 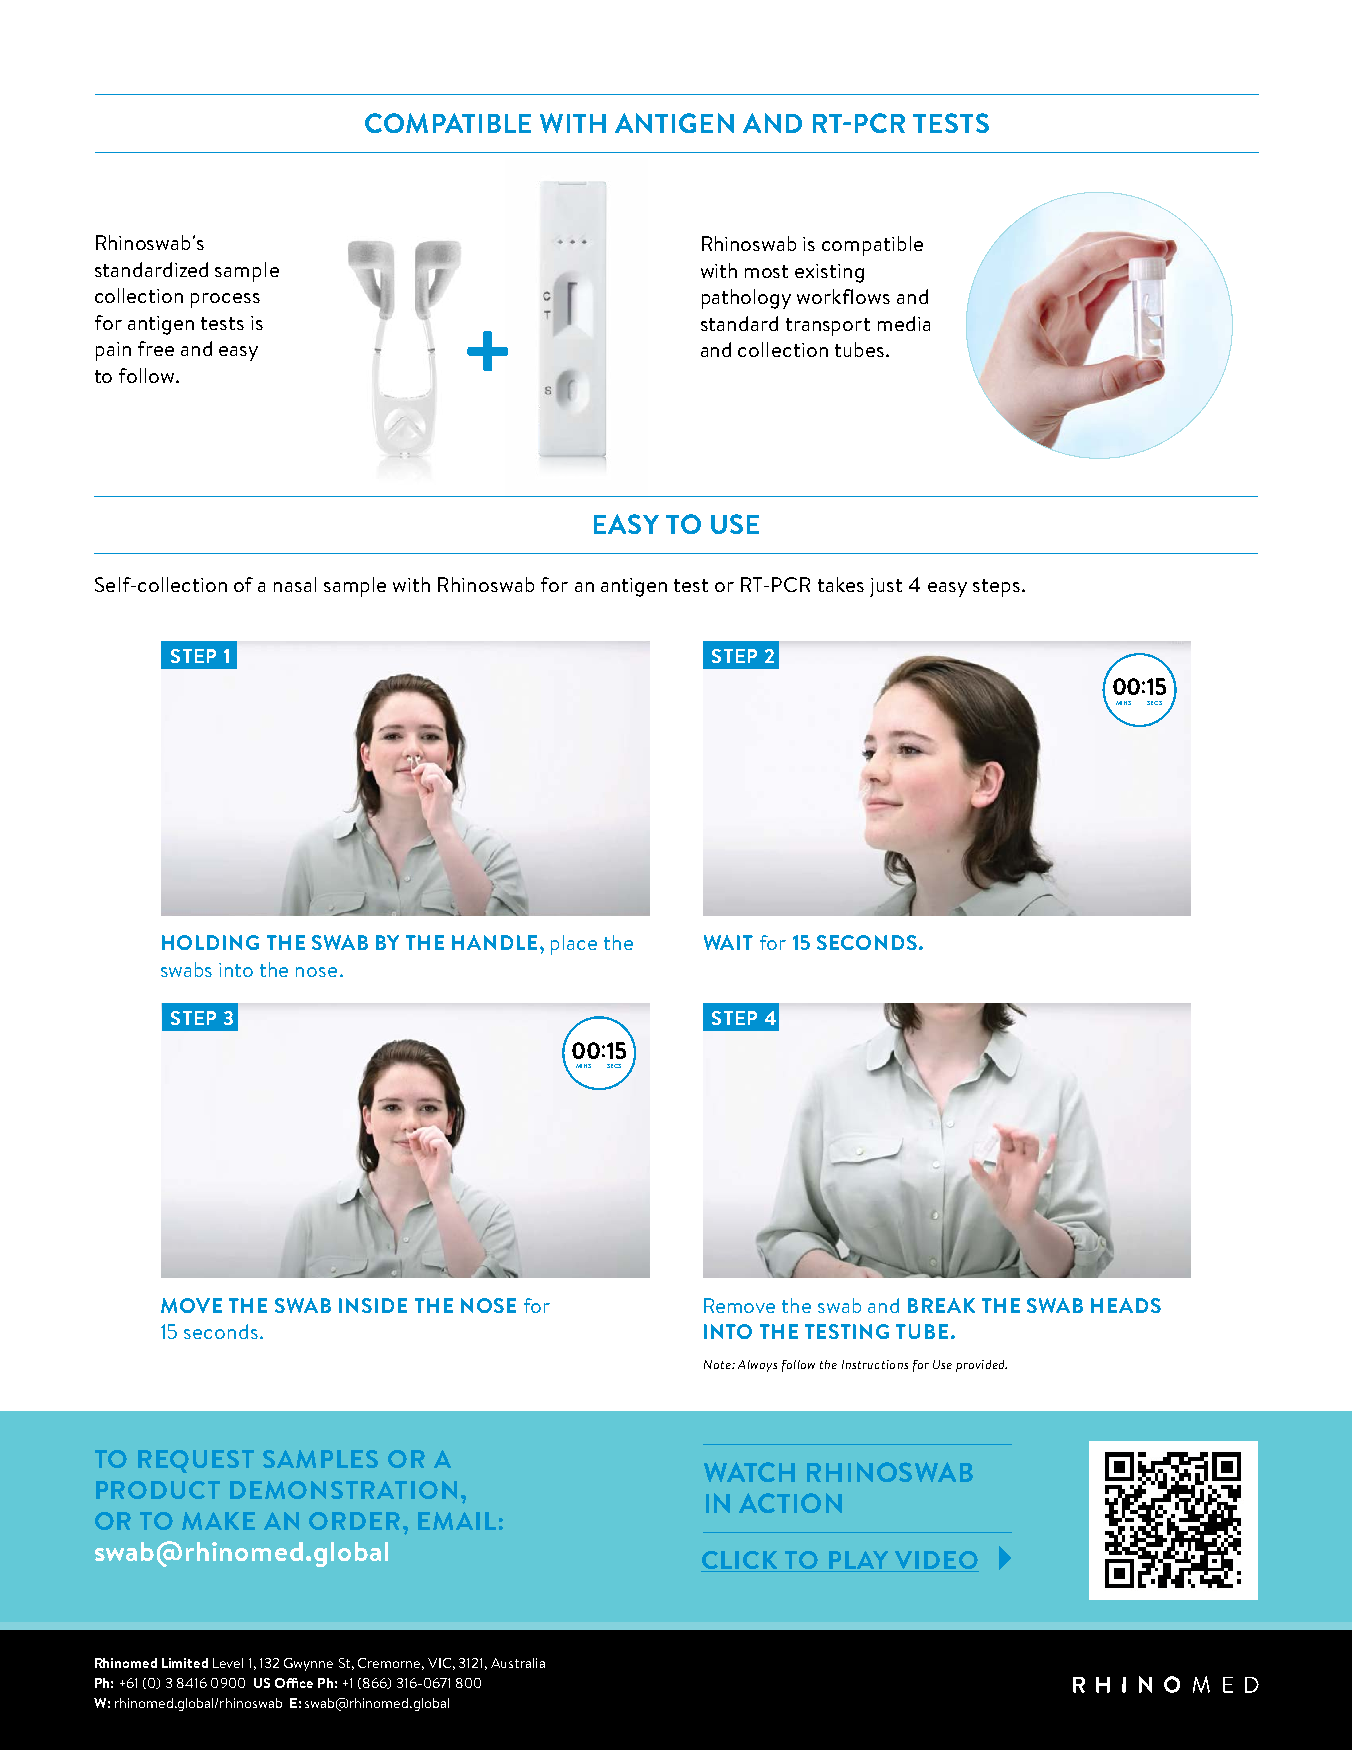 I want to click on Australia, so click(x=518, y=1663).
